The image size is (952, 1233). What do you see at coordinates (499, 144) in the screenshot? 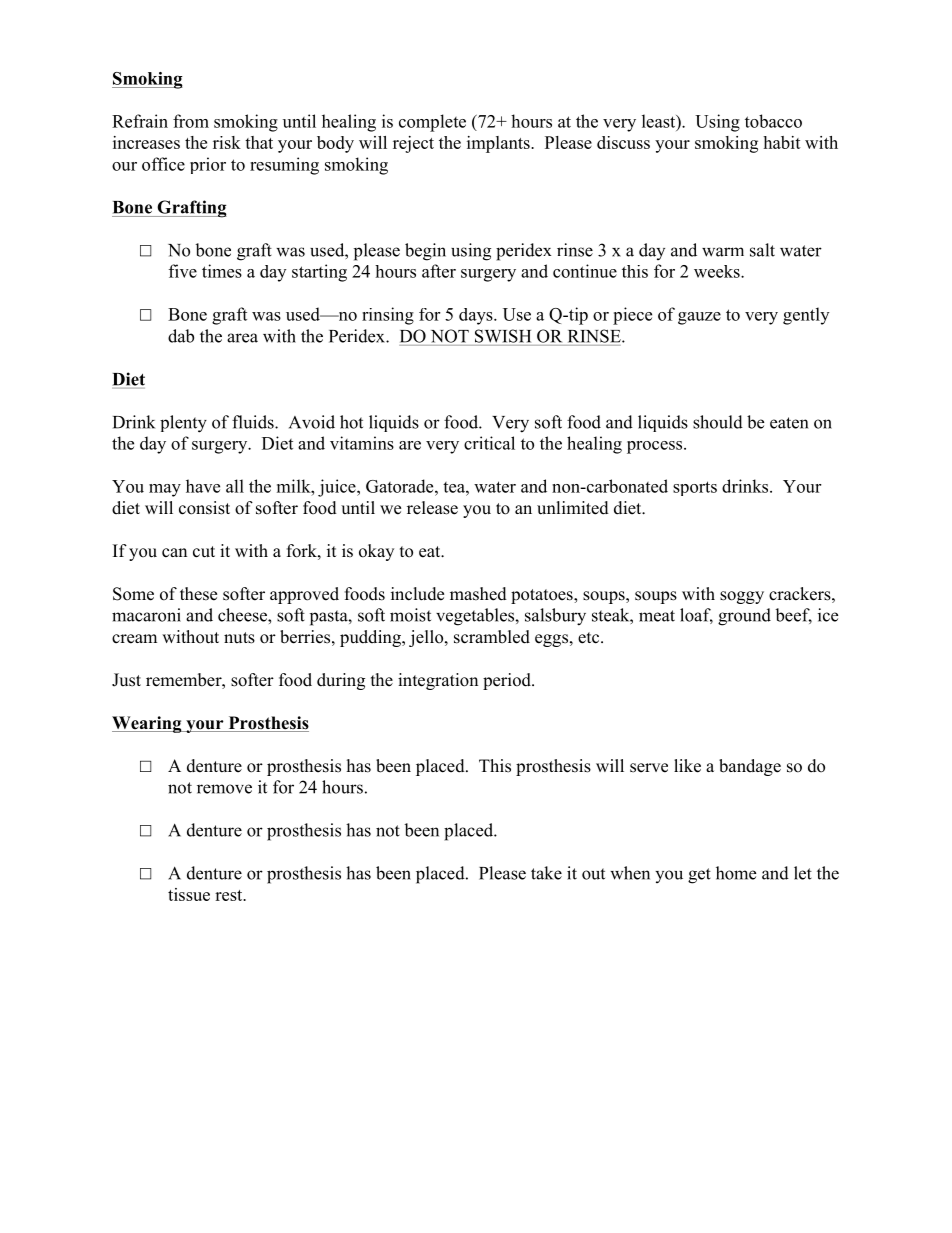
I see `implants` at bounding box center [499, 144].
